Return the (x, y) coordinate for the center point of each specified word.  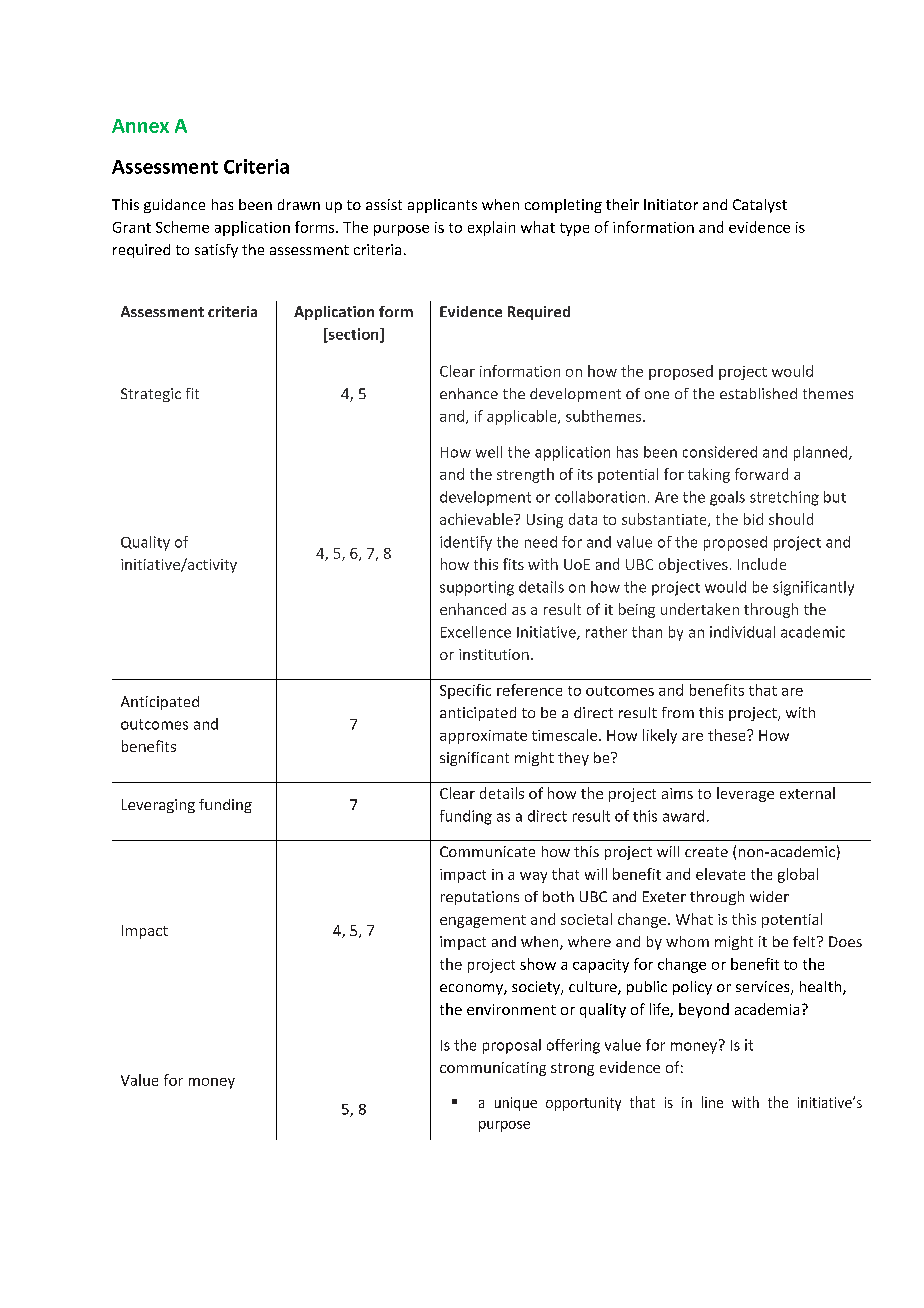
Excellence (476, 632)
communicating (493, 1069)
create (706, 852)
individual (742, 632)
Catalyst (760, 206)
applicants (442, 206)
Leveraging (158, 806)
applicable (523, 417)
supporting (477, 588)
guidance (174, 206)
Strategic (151, 395)
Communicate (487, 851)
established (758, 393)
